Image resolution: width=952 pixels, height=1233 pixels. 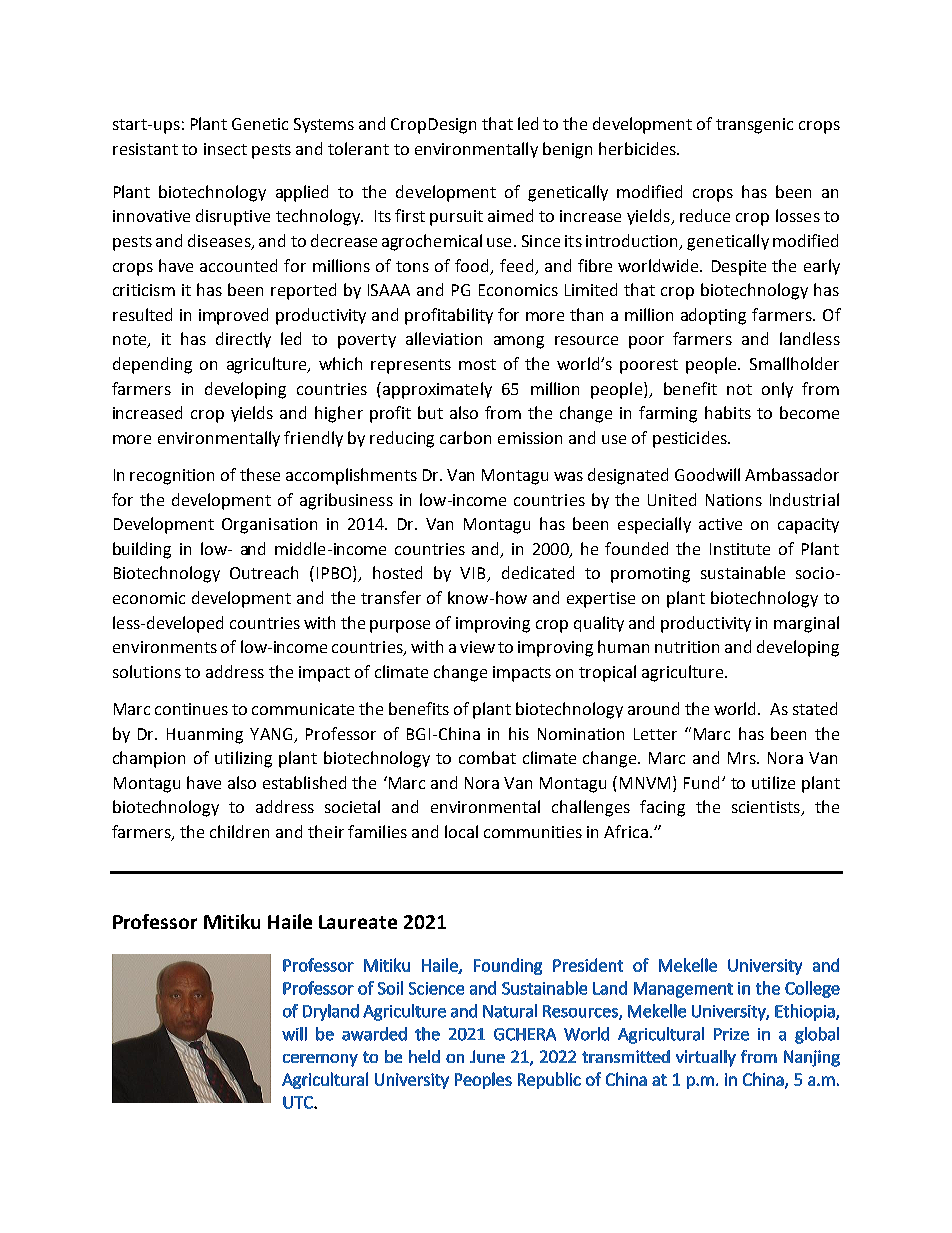 What do you see at coordinates (299, 1102) in the screenshot?
I see `UTC` at bounding box center [299, 1102].
